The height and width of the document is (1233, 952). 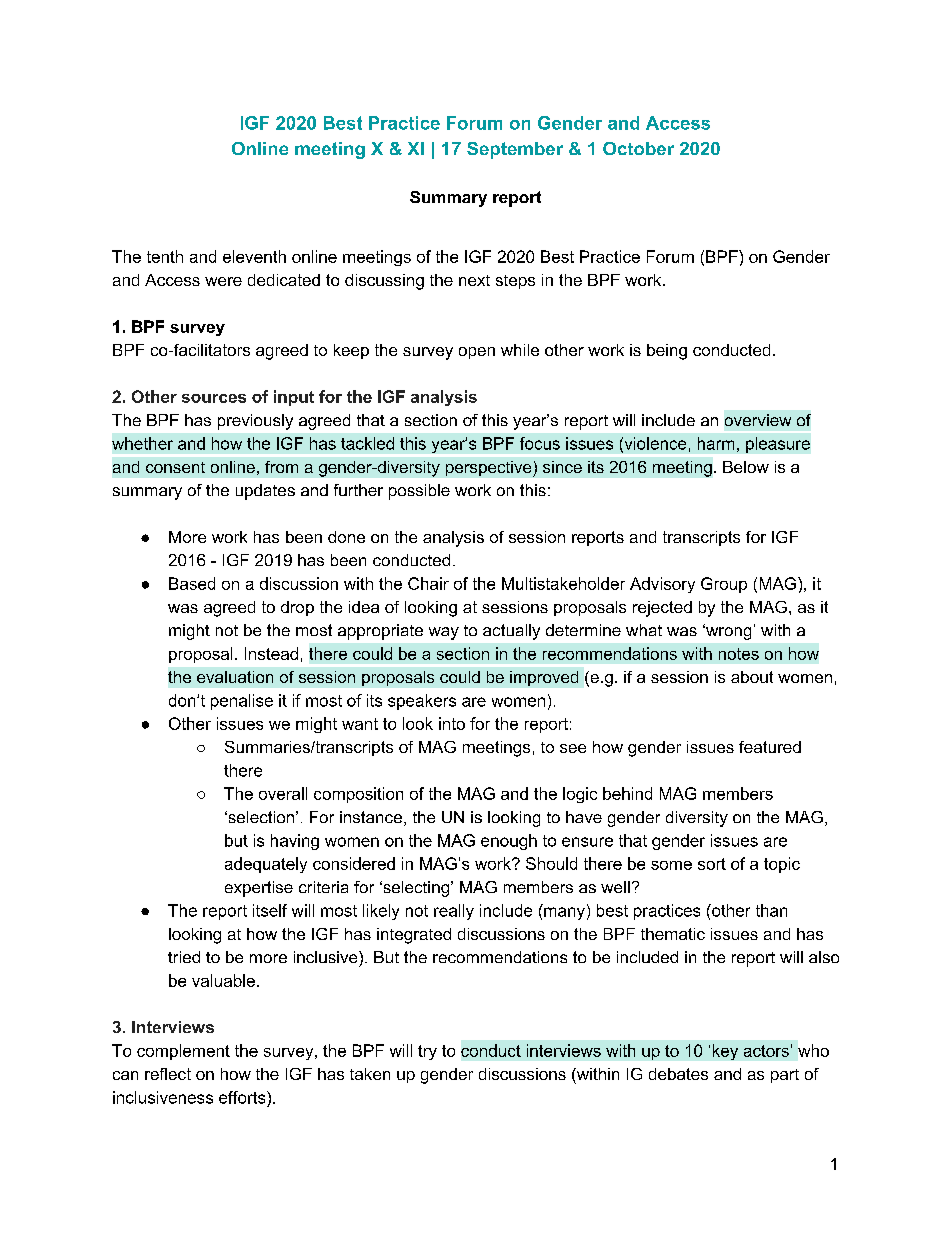 I want to click on way, so click(x=444, y=633).
